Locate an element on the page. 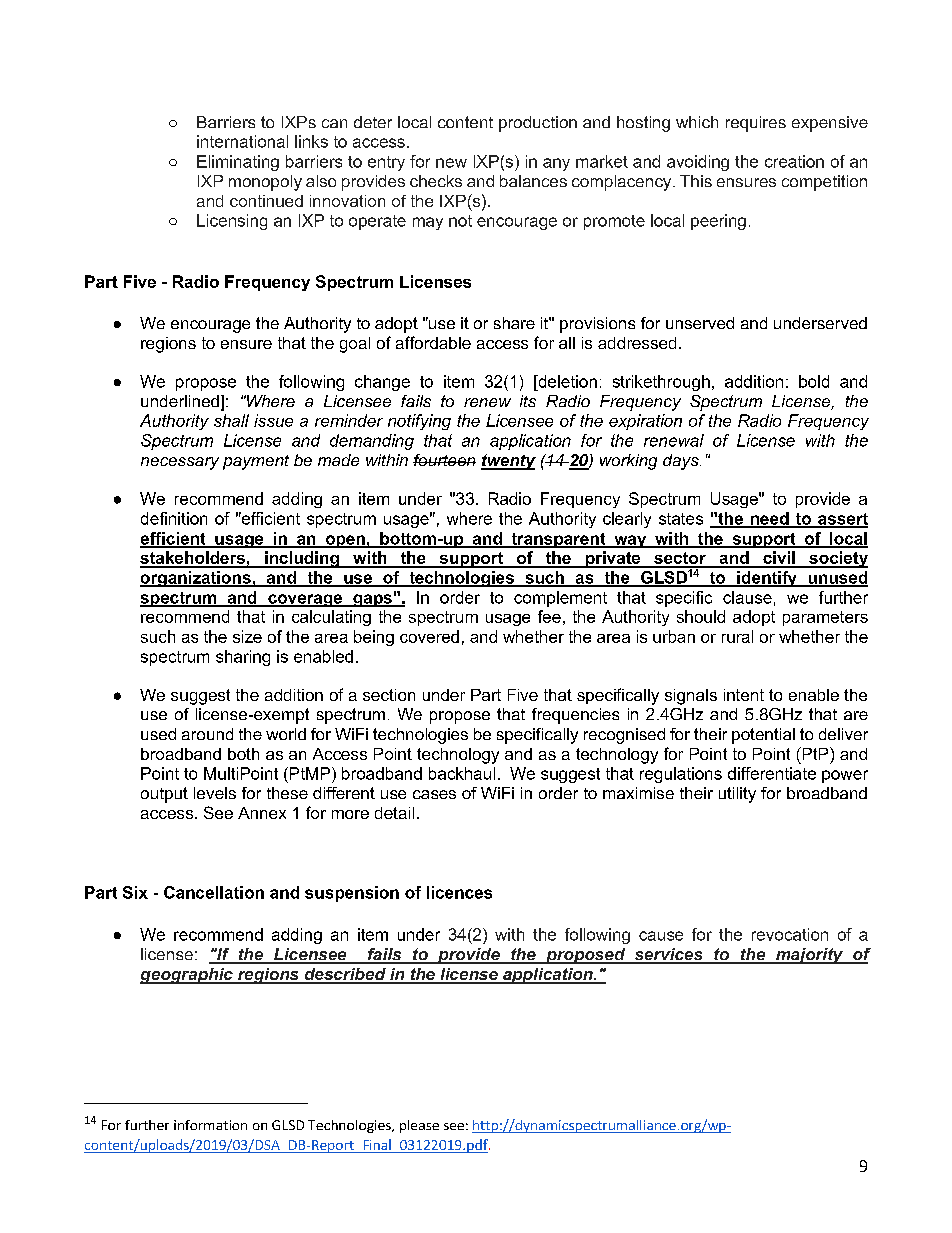 This image has height=1233, width=952. please is located at coordinates (419, 1126).
